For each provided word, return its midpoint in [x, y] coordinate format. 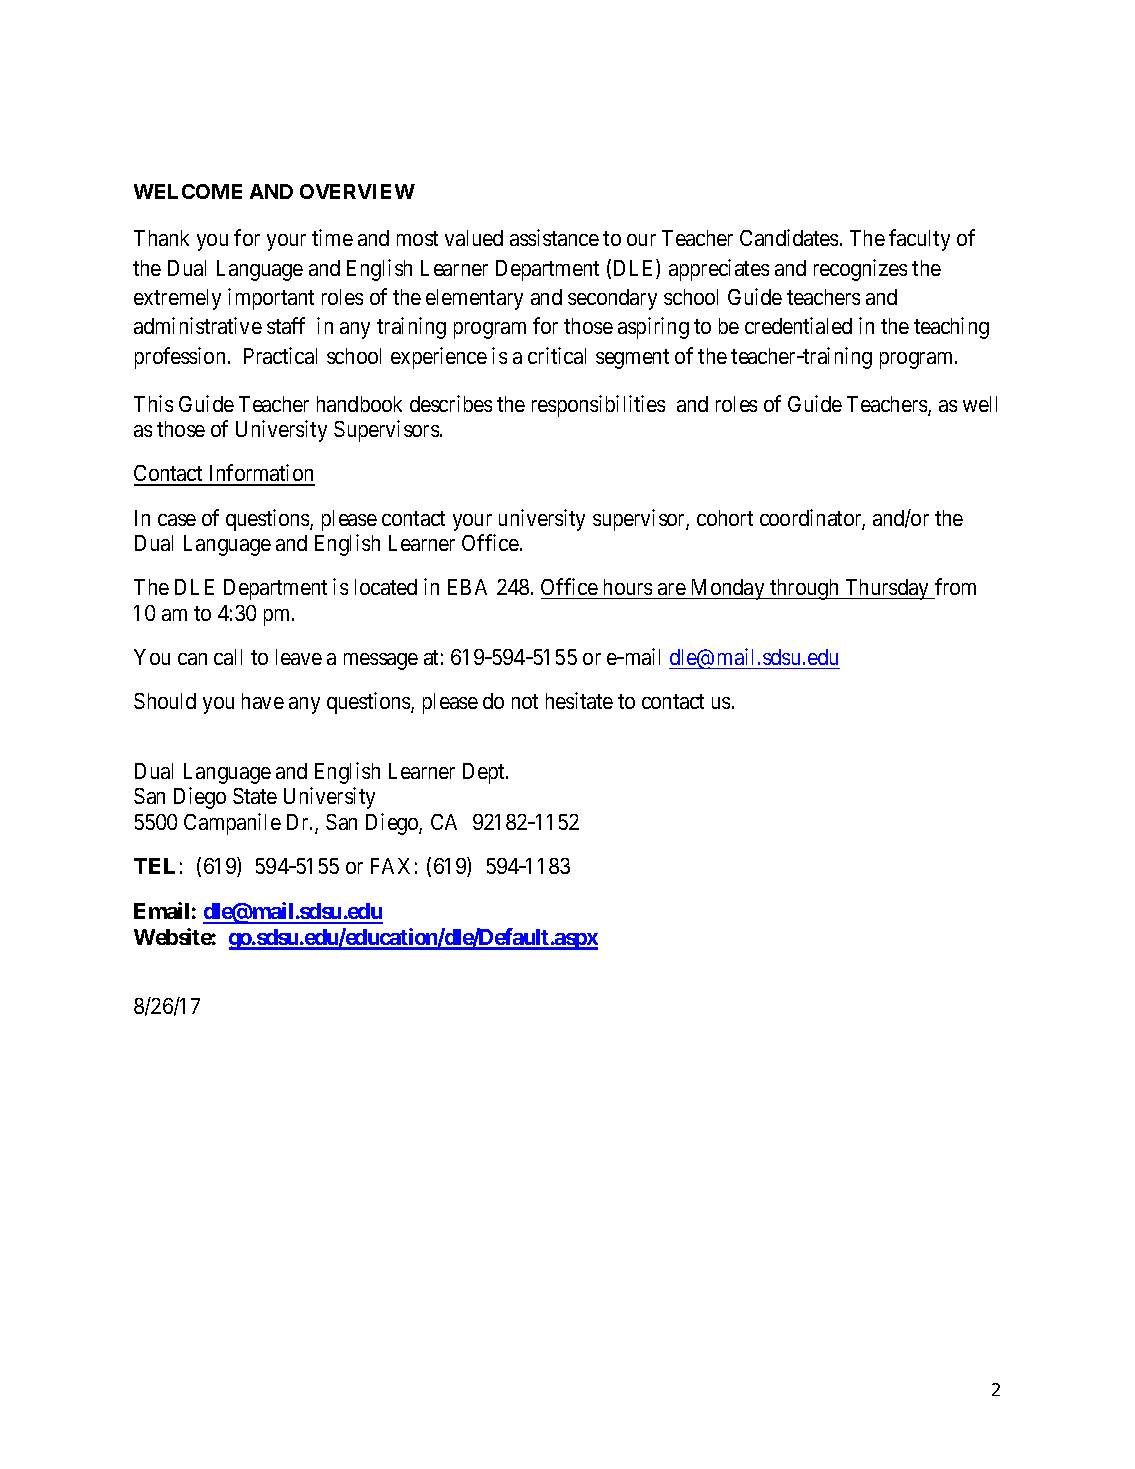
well [980, 404]
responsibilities [598, 406]
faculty [919, 240]
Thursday [887, 589]
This [153, 403]
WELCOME [188, 191]
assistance [554, 237]
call [228, 657]
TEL [154, 866]
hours [628, 587]
